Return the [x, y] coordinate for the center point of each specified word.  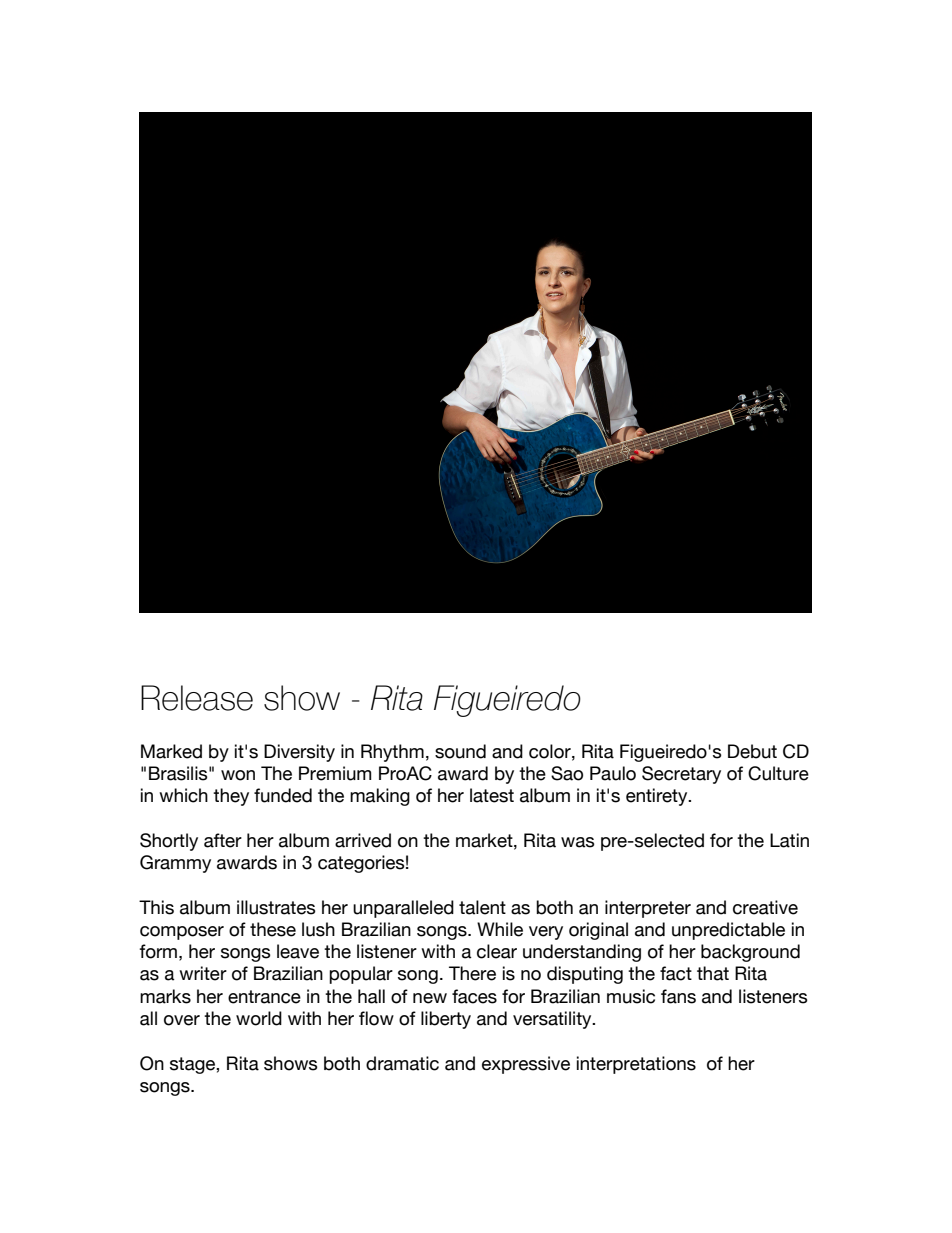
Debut [752, 751]
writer [203, 973]
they [231, 797]
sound [460, 751]
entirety [658, 797]
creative [765, 907]
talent [482, 907]
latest [492, 795]
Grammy [175, 864]
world [259, 1018]
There [472, 973]
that [713, 973]
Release [197, 698]
